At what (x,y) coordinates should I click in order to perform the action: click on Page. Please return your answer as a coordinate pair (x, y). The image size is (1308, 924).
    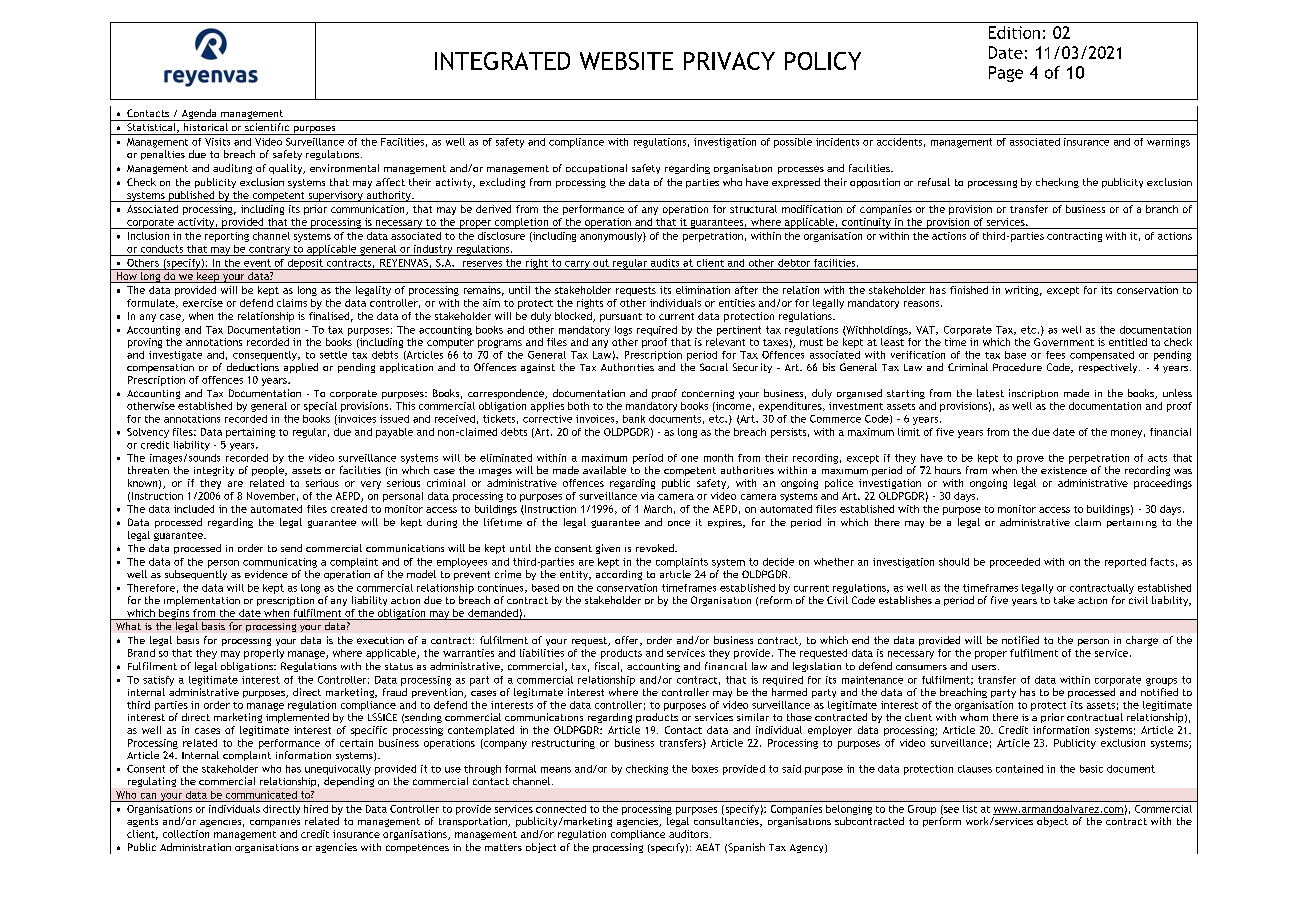
    Looking at the image, I should click on (1006, 74).
